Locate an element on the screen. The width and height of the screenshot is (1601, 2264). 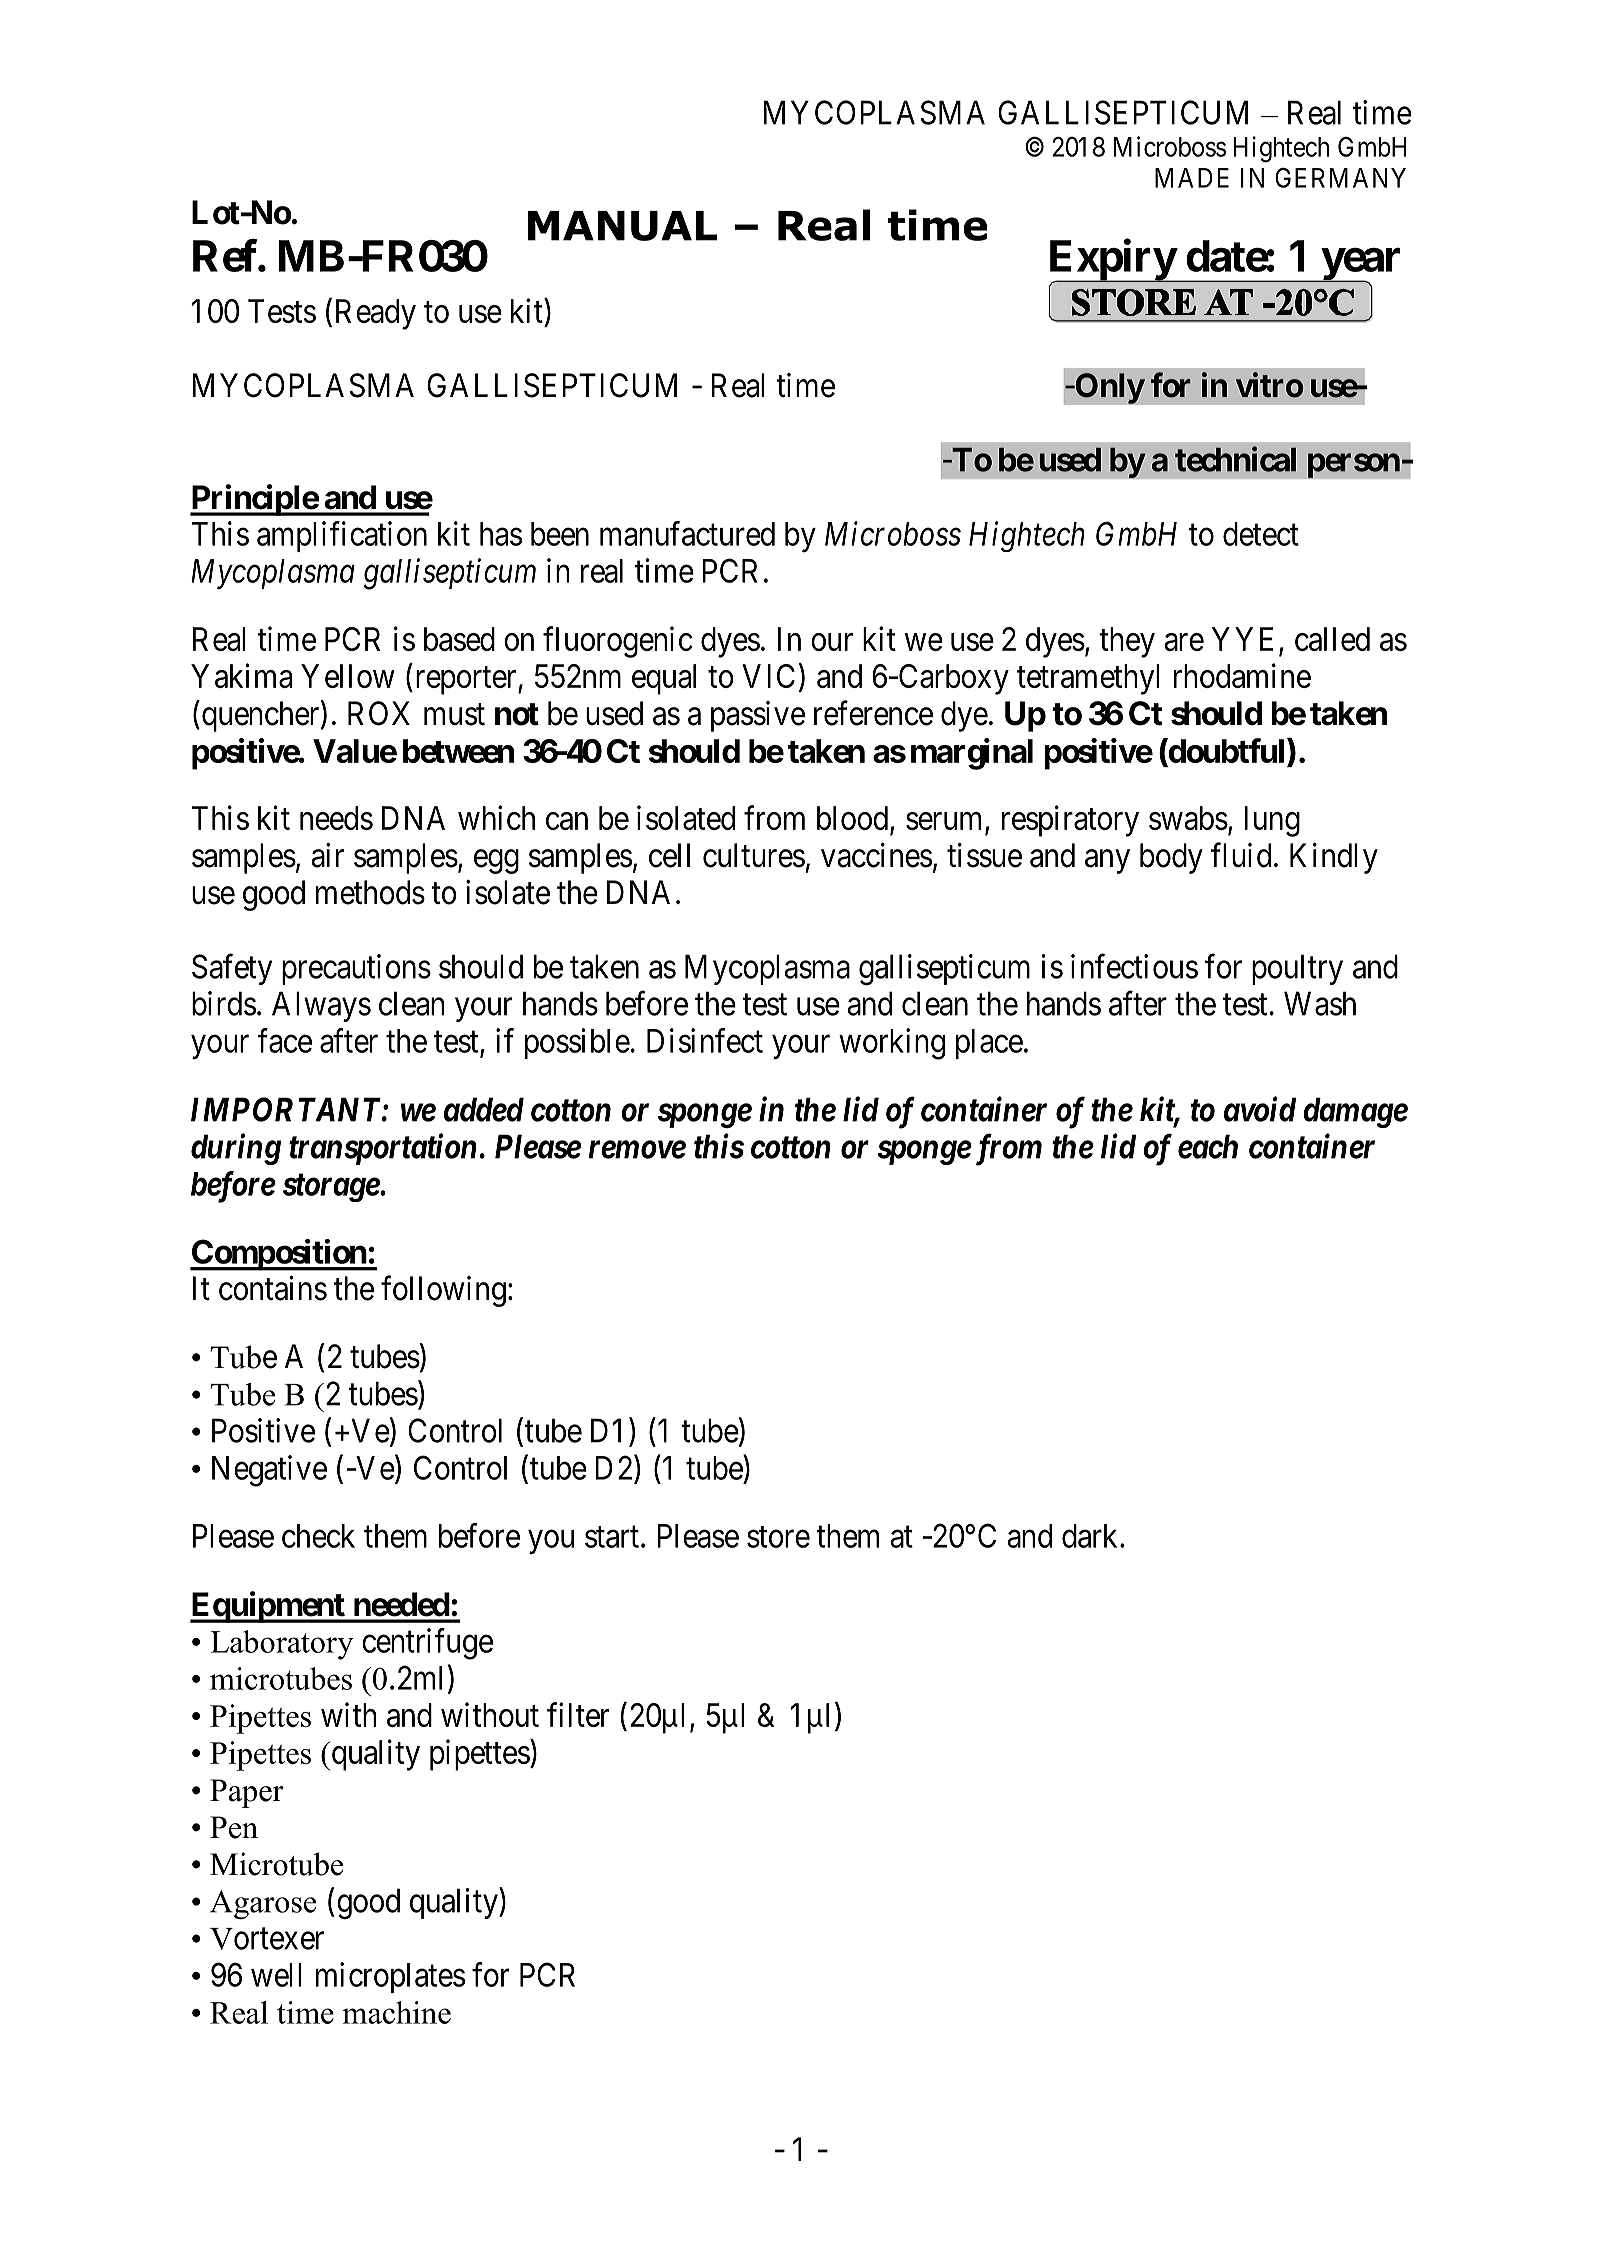
Ready is located at coordinates (376, 314).
